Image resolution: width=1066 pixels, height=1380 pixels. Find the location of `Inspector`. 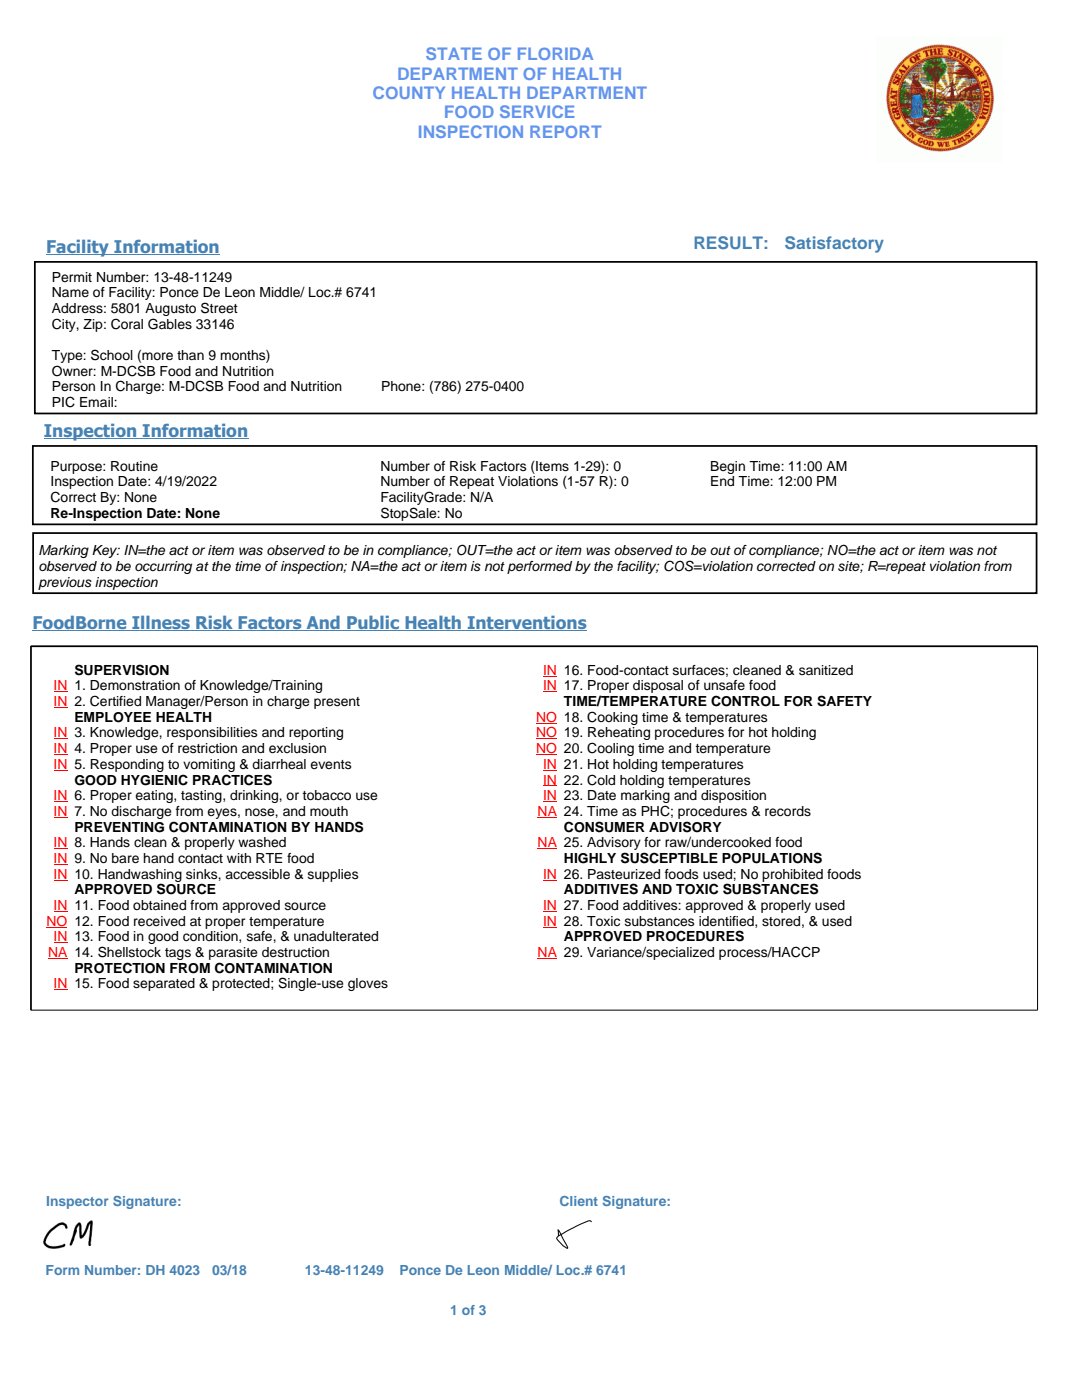

Inspector is located at coordinates (77, 1202).
